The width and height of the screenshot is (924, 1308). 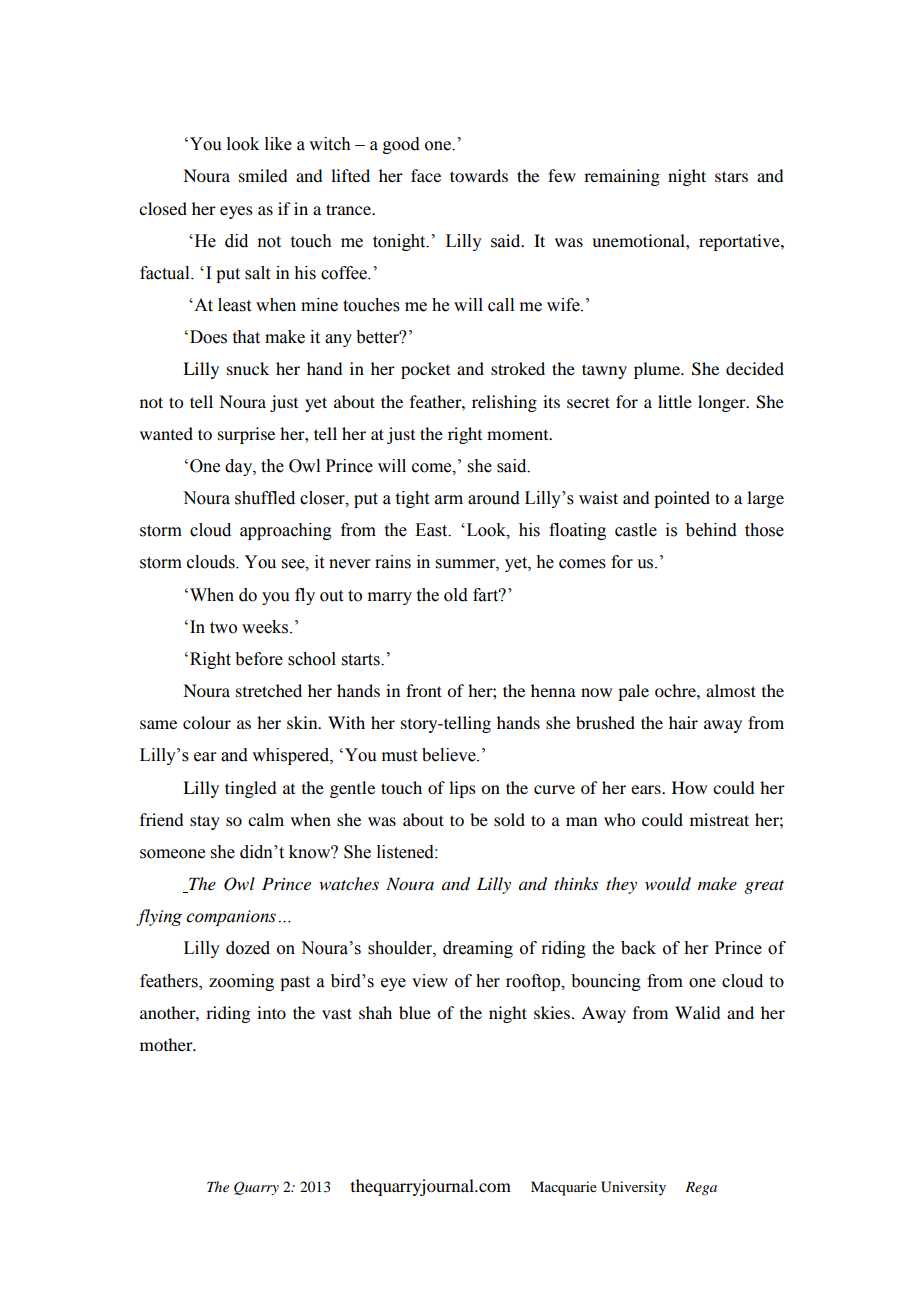 What do you see at coordinates (731, 690) in the screenshot?
I see `almost` at bounding box center [731, 690].
